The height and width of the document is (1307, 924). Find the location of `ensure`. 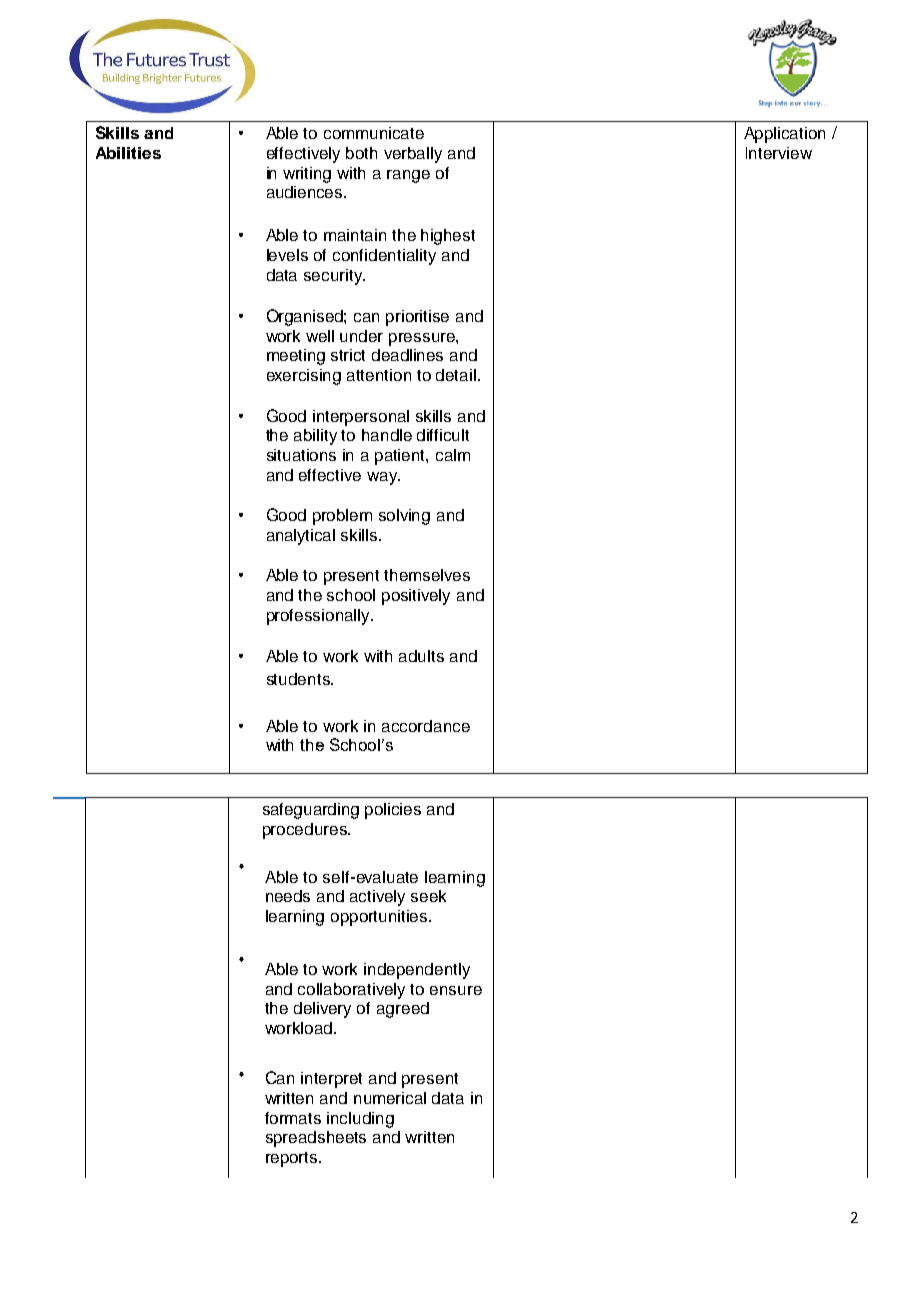

ensure is located at coordinates (456, 990).
